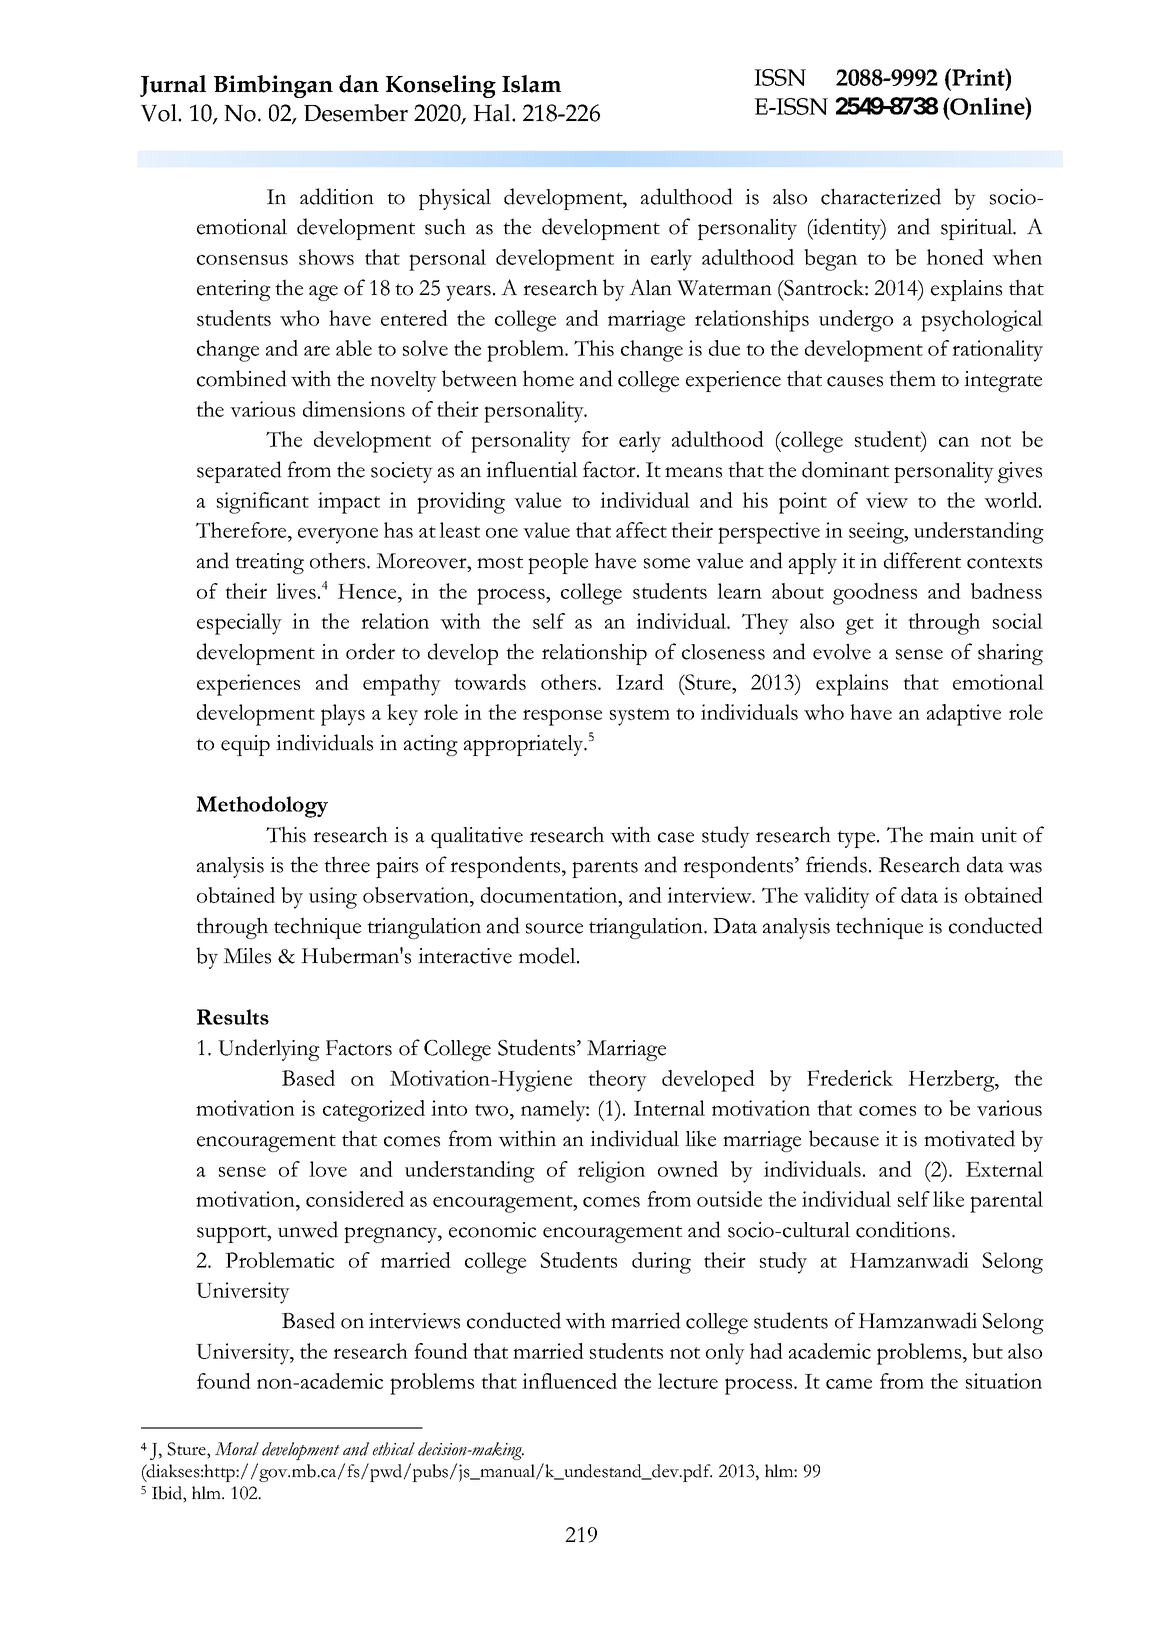  What do you see at coordinates (562, 717) in the screenshot?
I see `response` at bounding box center [562, 717].
